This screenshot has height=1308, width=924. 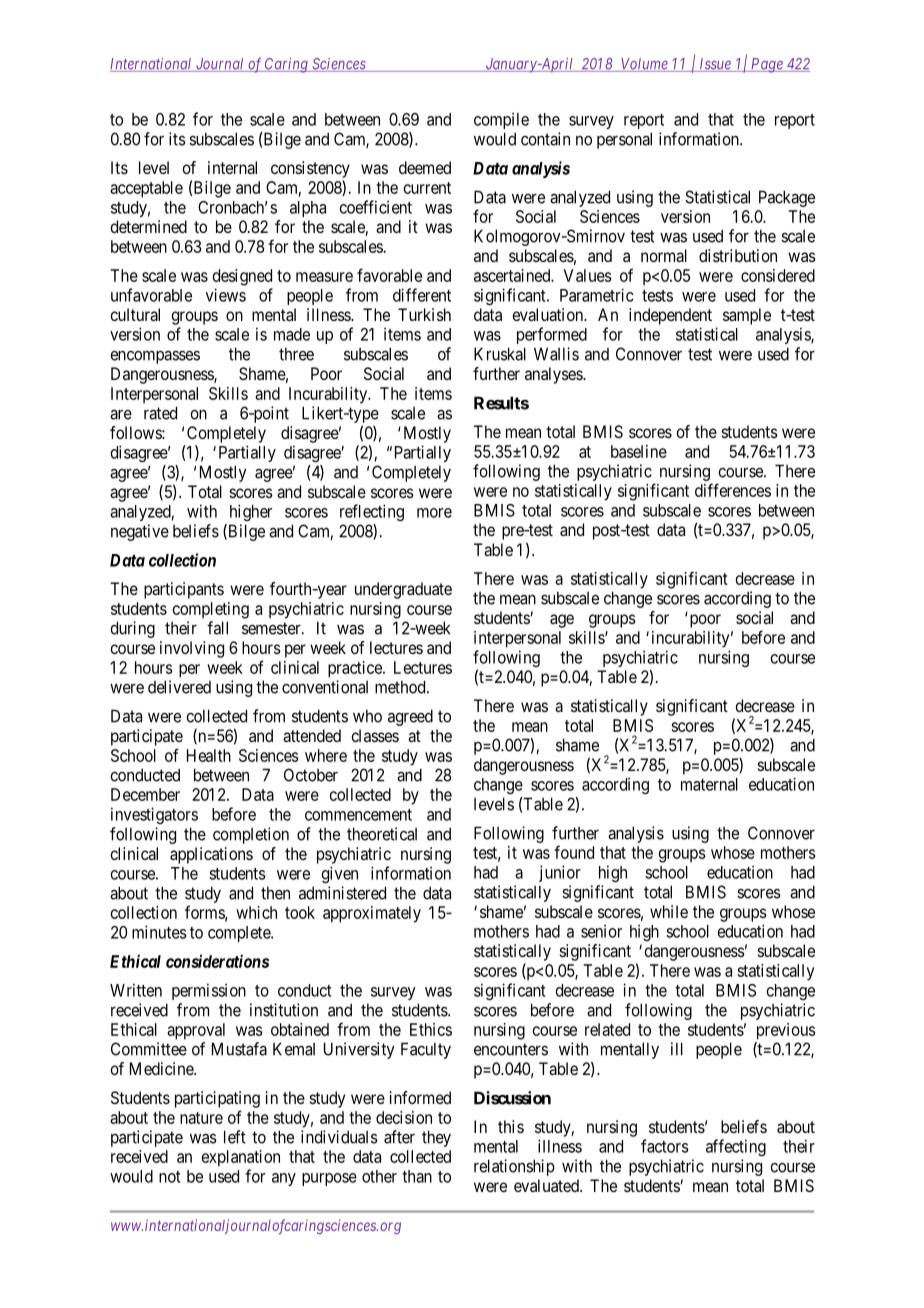 What do you see at coordinates (709, 784) in the screenshot?
I see `maternal` at bounding box center [709, 784].
